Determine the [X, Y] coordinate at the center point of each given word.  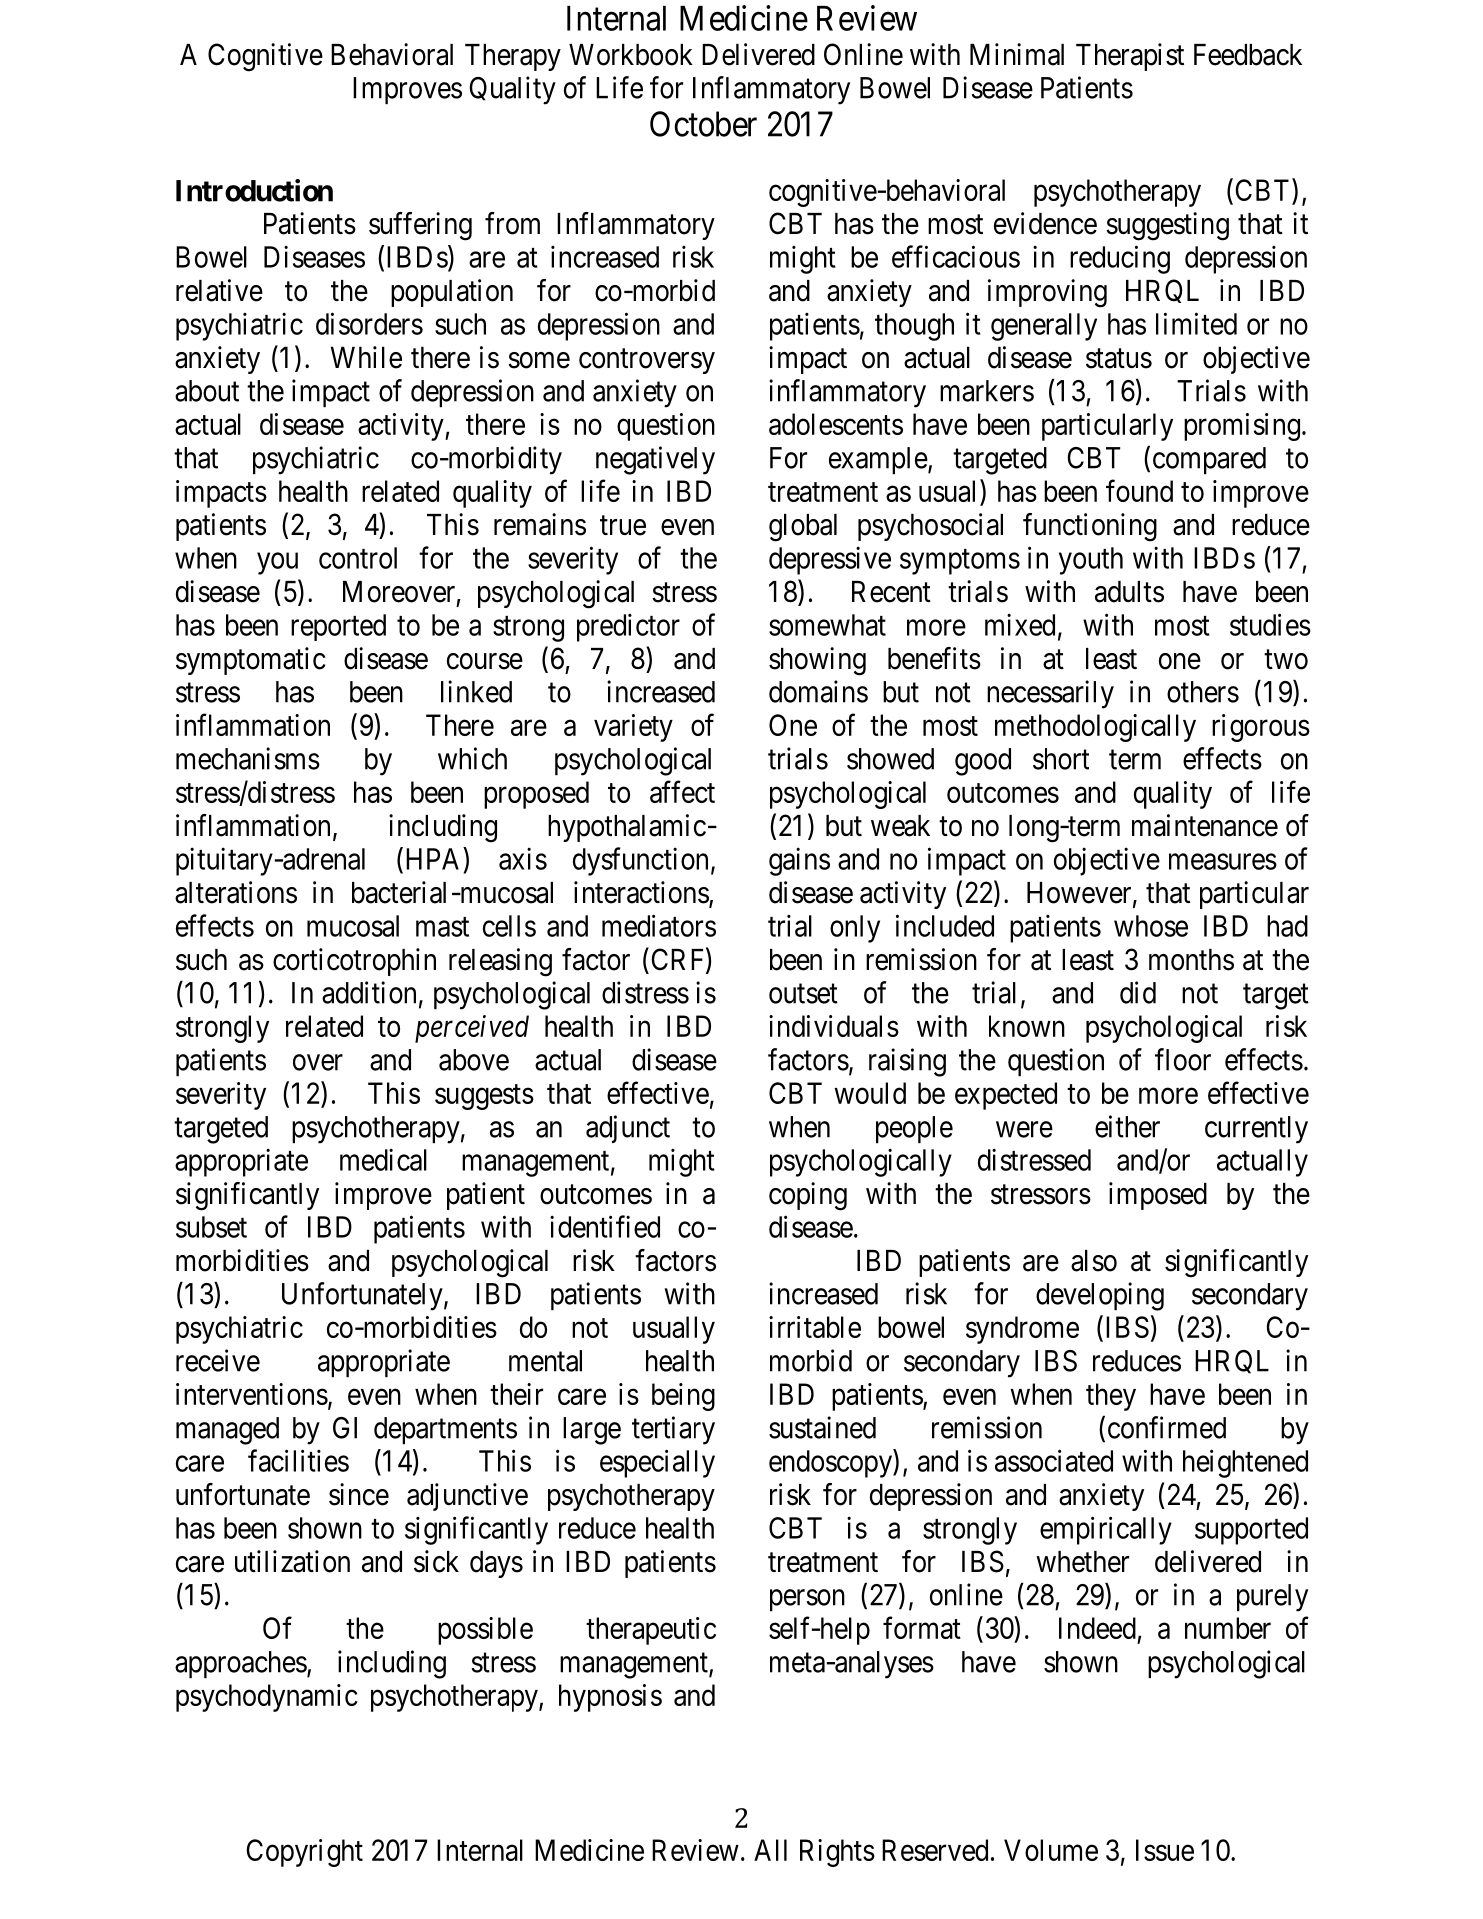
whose [1151, 926]
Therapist [1130, 57]
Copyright [304, 1853]
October [703, 124]
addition [369, 992]
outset [803, 994]
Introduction [254, 190]
